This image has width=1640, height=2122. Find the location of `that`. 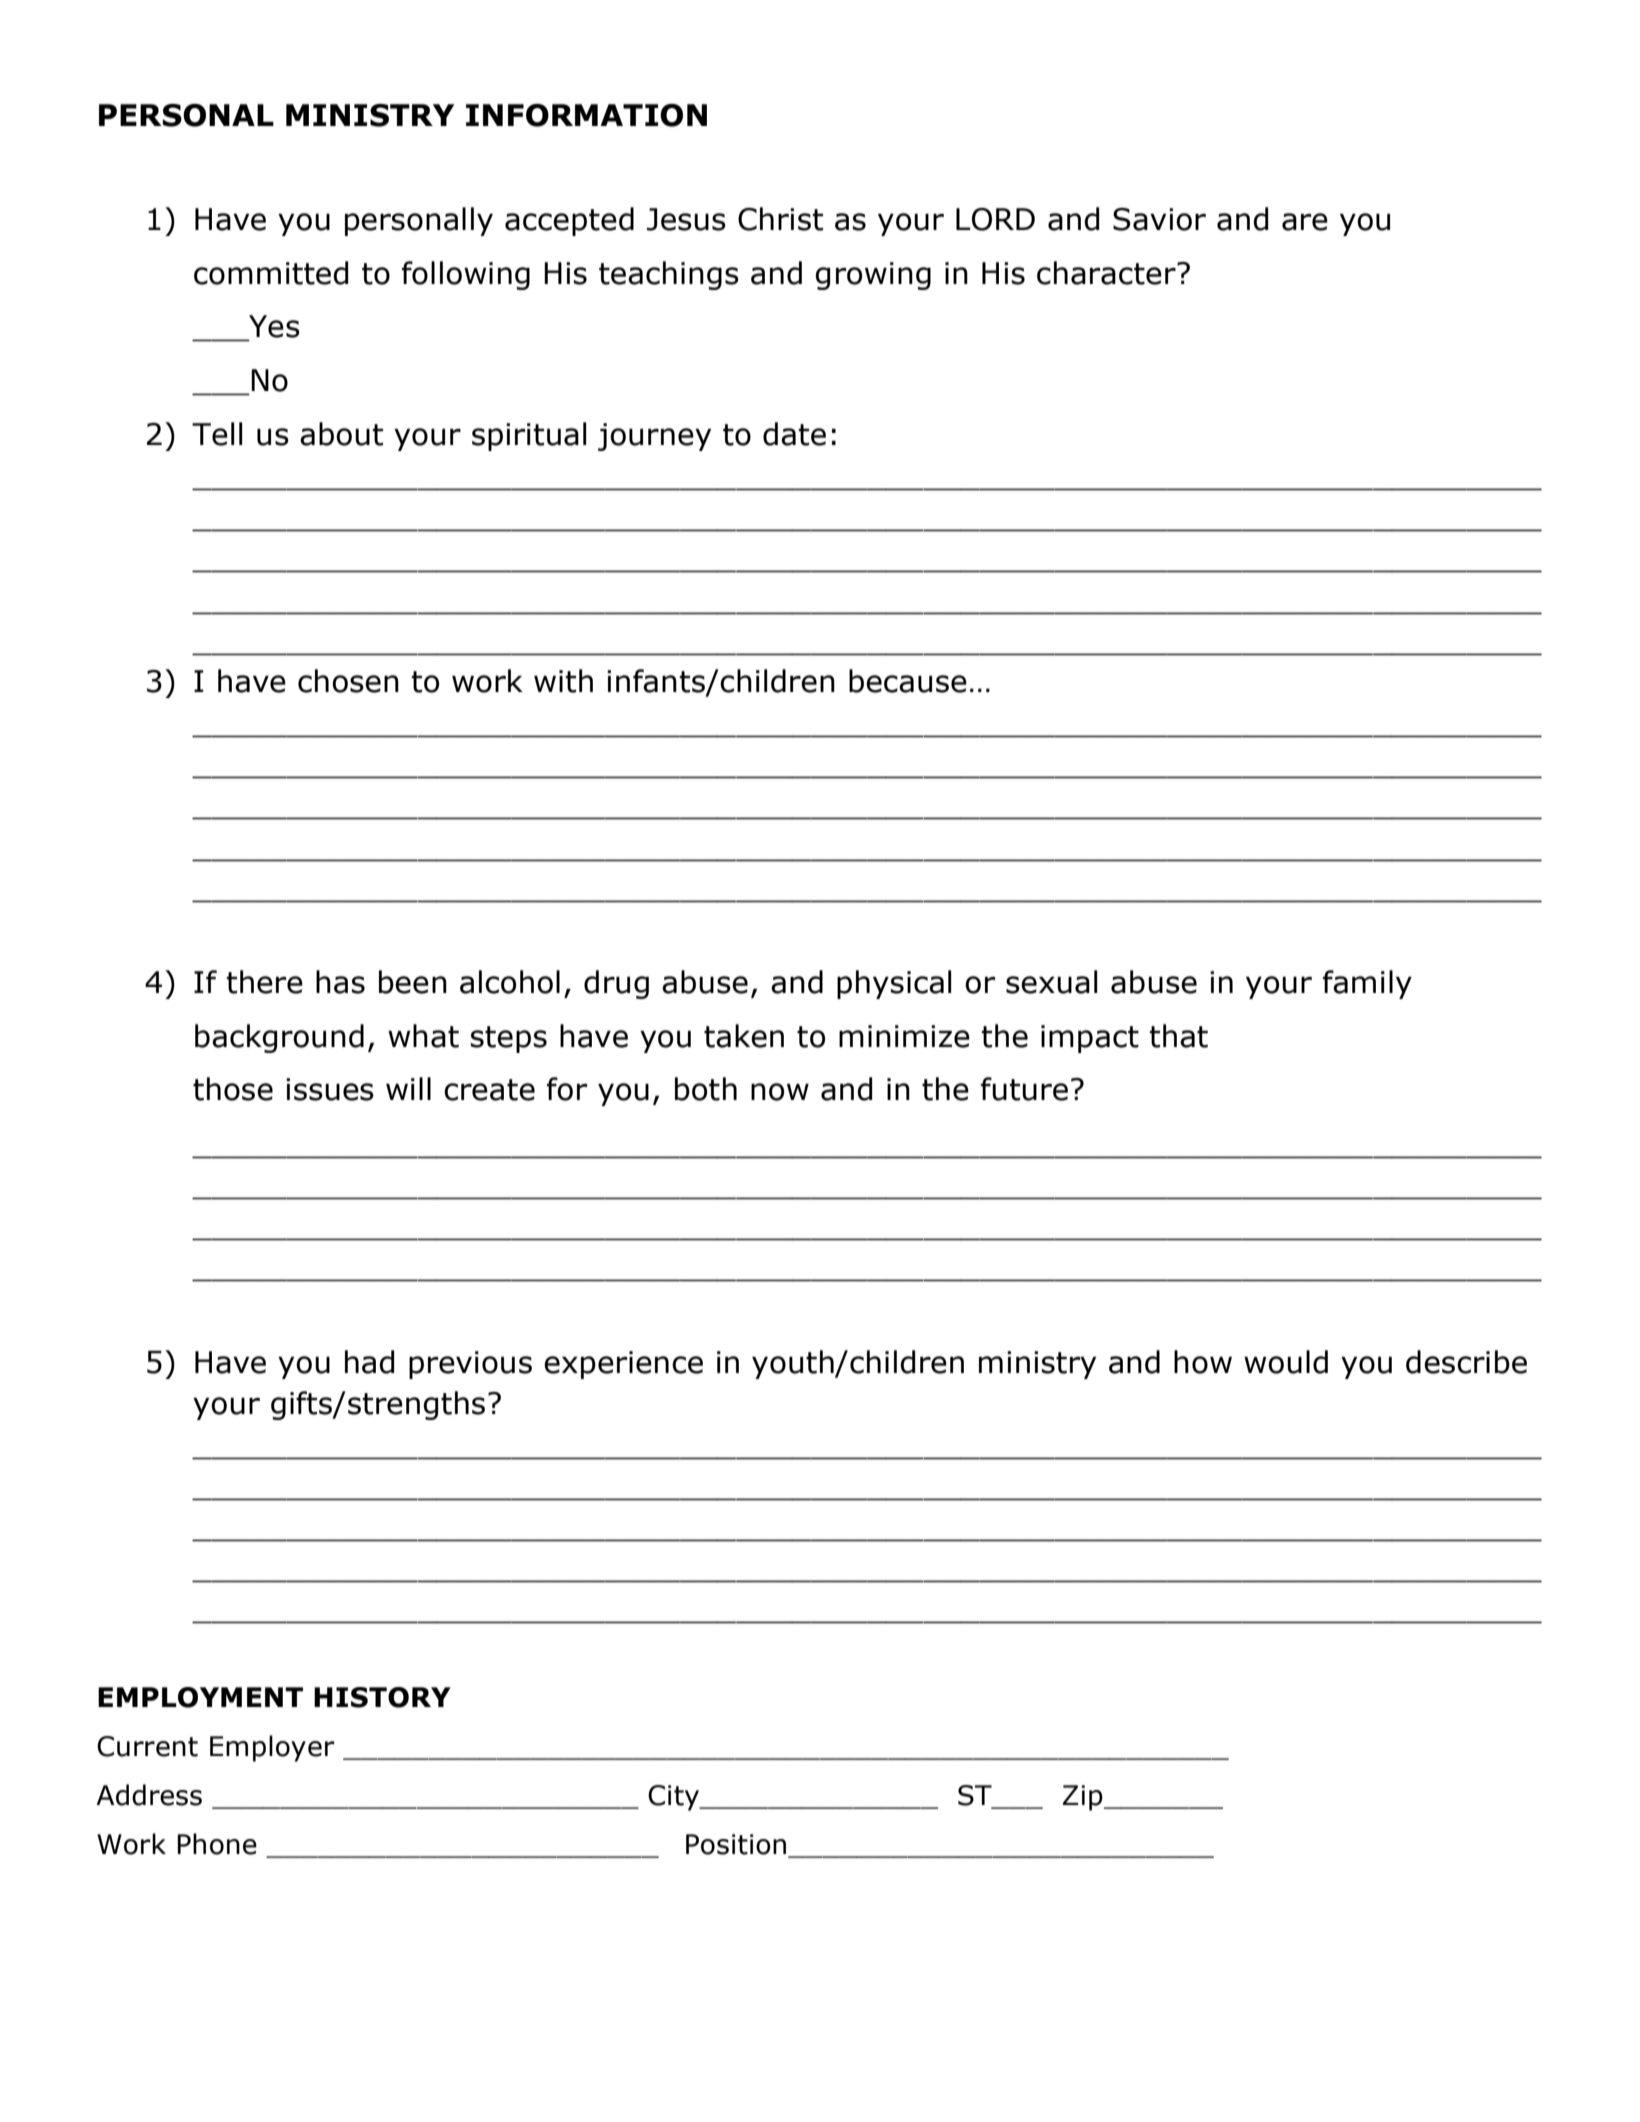

that is located at coordinates (1178, 1036).
